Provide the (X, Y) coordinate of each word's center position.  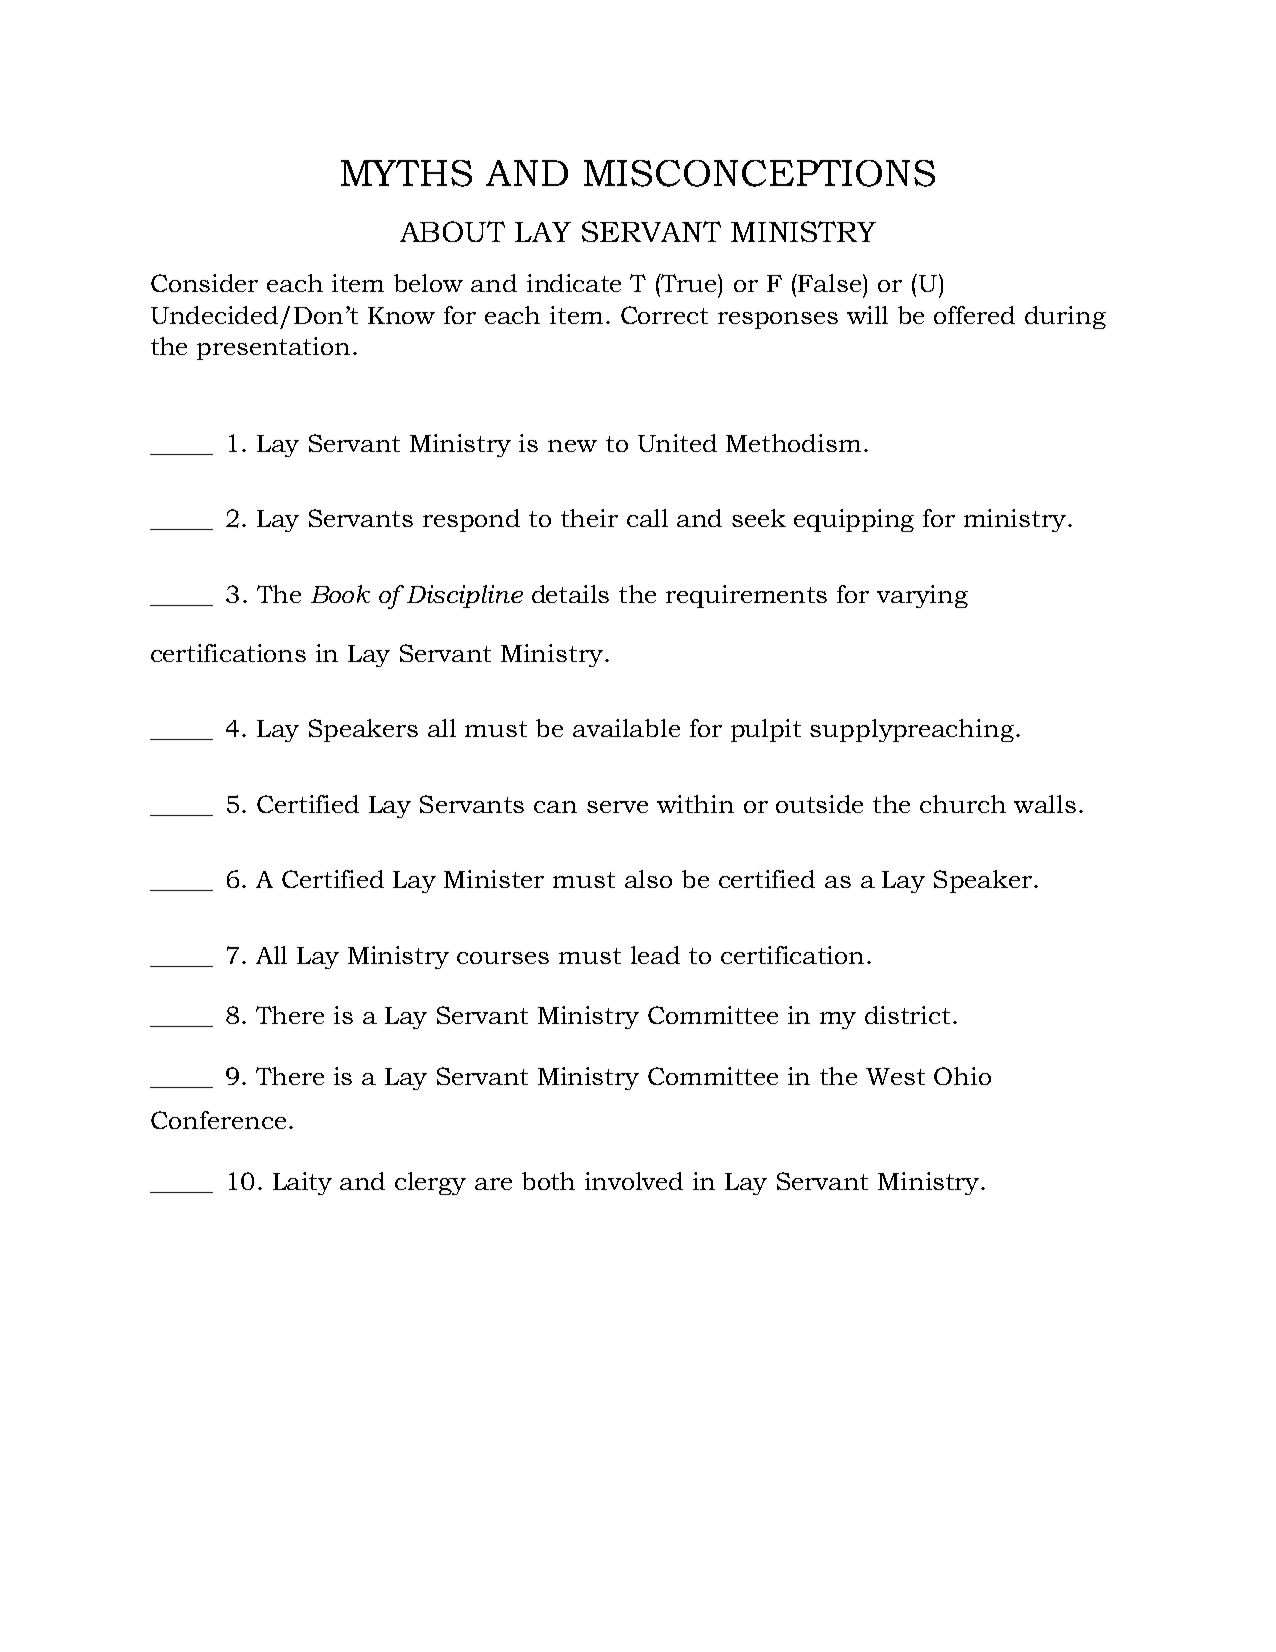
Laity (302, 1183)
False (831, 283)
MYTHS (406, 173)
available (626, 728)
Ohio (962, 1076)
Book (340, 594)
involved (634, 1181)
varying (922, 596)
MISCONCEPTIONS (759, 173)
